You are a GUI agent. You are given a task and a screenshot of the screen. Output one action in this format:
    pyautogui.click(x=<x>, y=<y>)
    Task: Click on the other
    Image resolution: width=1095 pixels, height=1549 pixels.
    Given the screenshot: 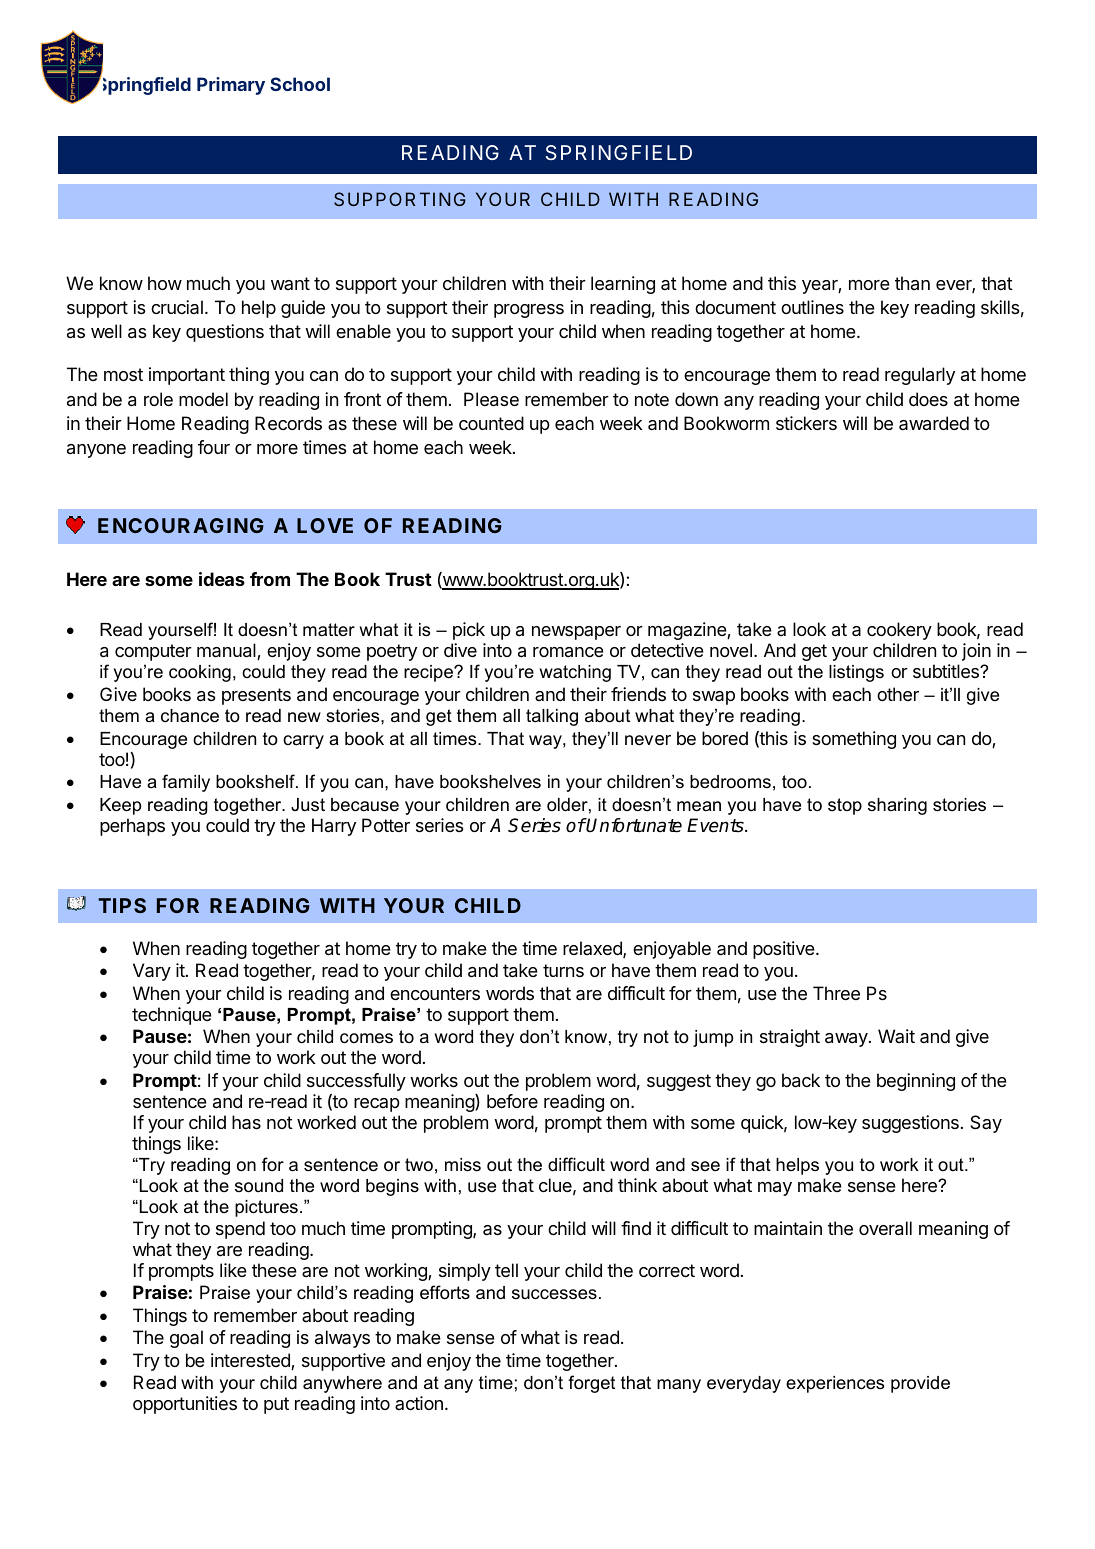 What is the action you would take?
    pyautogui.click(x=898, y=694)
